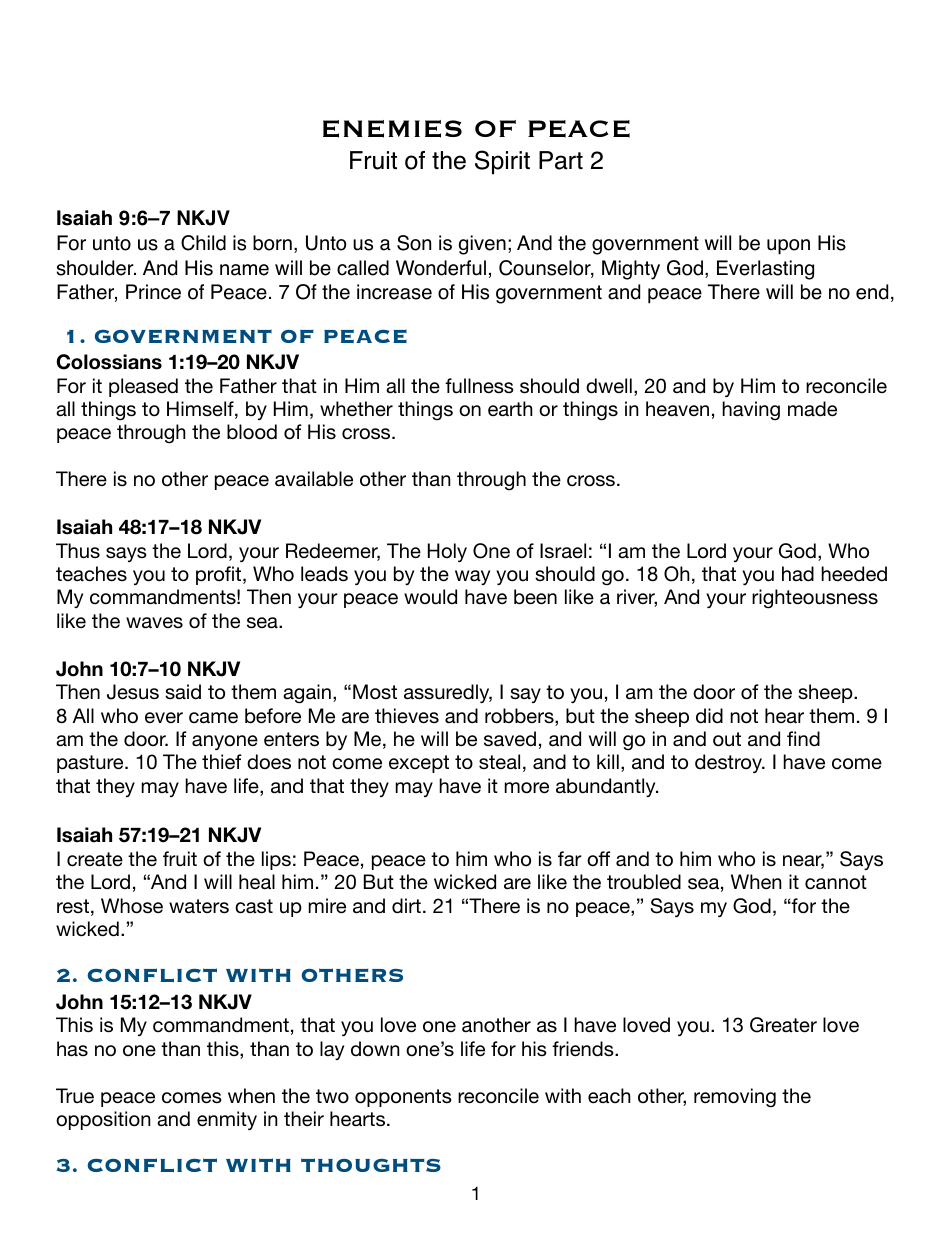 The image size is (952, 1233). Describe the element at coordinates (788, 247) in the image. I see `upon` at that location.
